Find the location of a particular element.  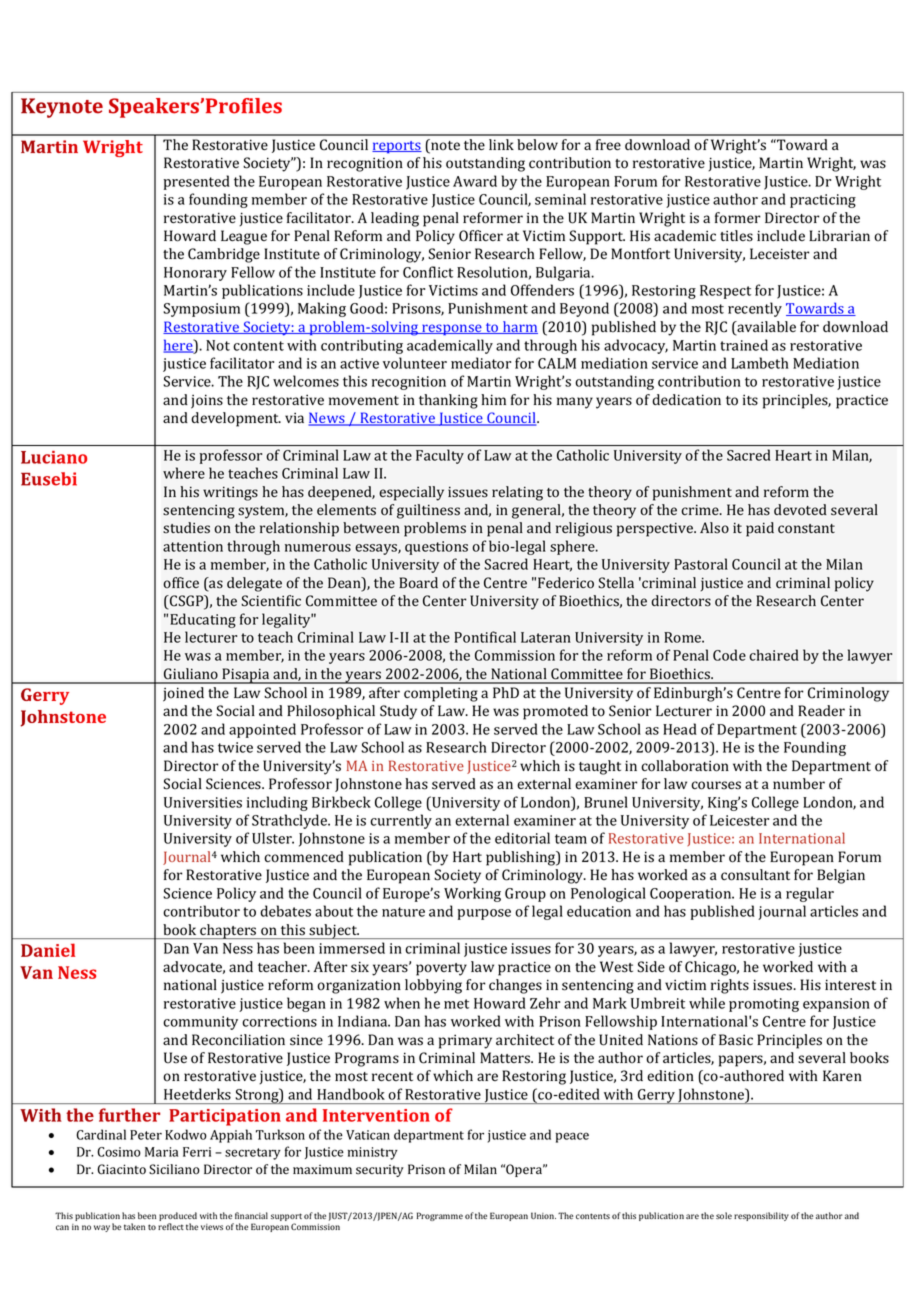

Educating is located at coordinates (203, 620).
